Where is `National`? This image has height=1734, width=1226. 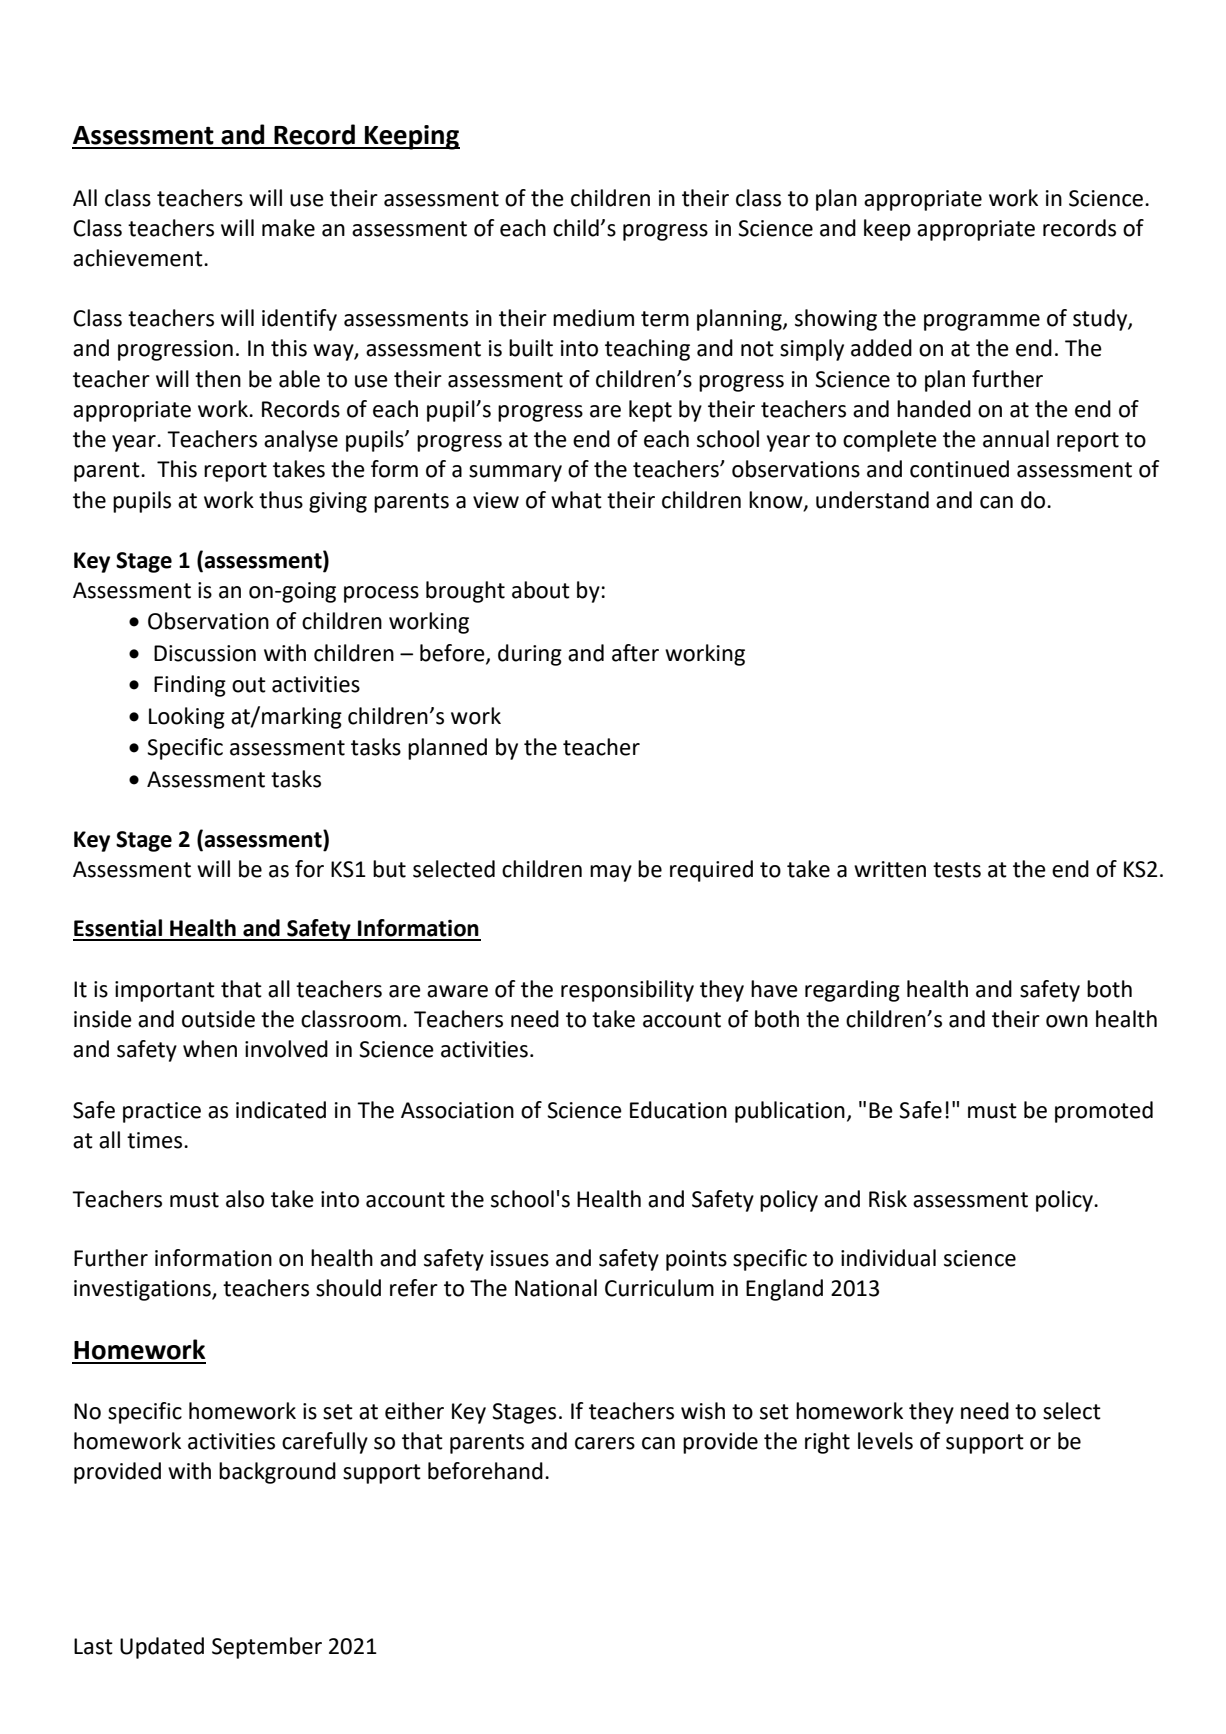 National is located at coordinates (556, 1288).
